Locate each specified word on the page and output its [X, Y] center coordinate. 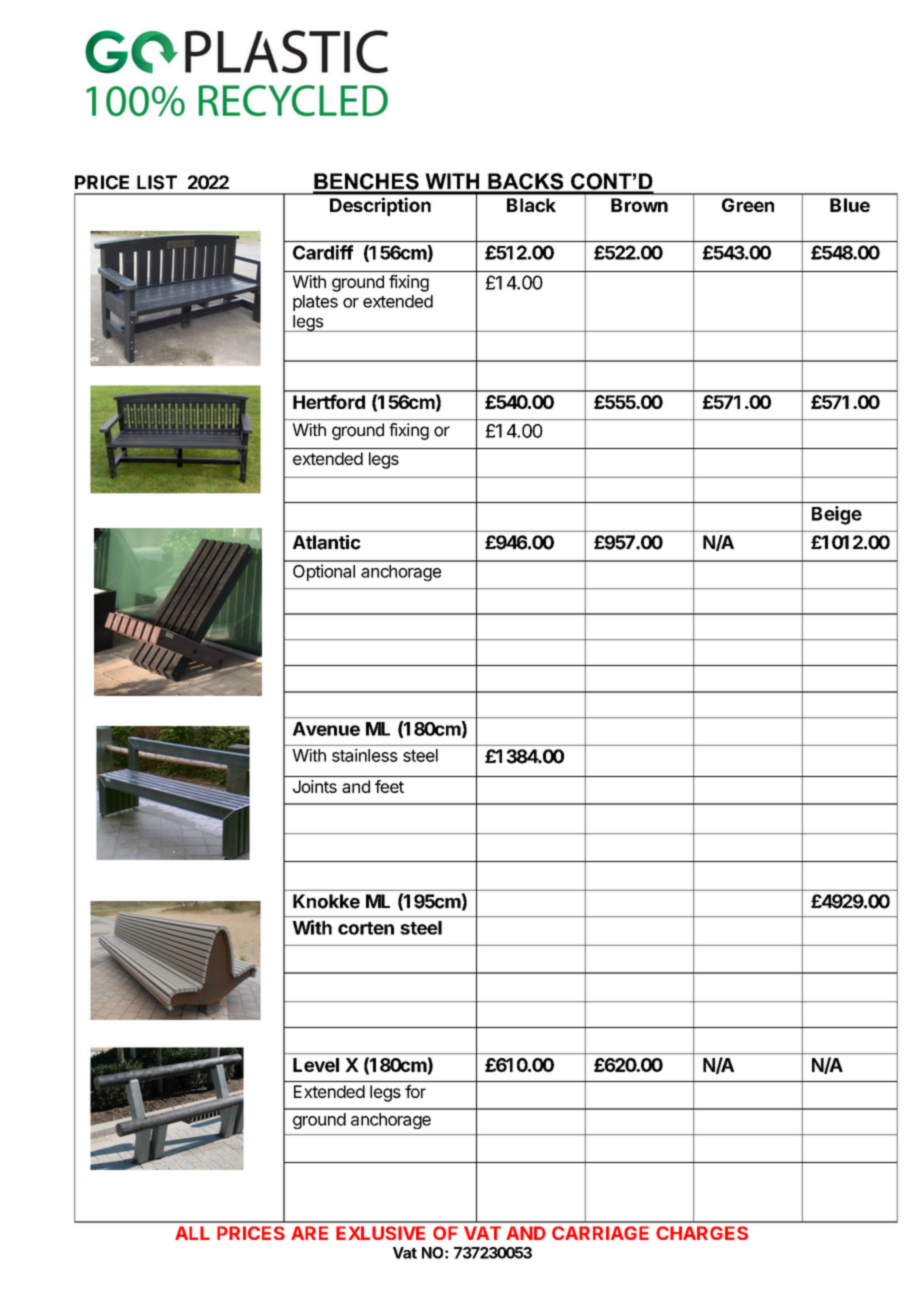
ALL [192, 1233]
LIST [157, 182]
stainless [365, 755]
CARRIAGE [600, 1233]
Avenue [326, 729]
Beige [837, 515]
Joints [315, 786]
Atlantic [327, 542]
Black [531, 205]
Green [748, 205]
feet [389, 786]
